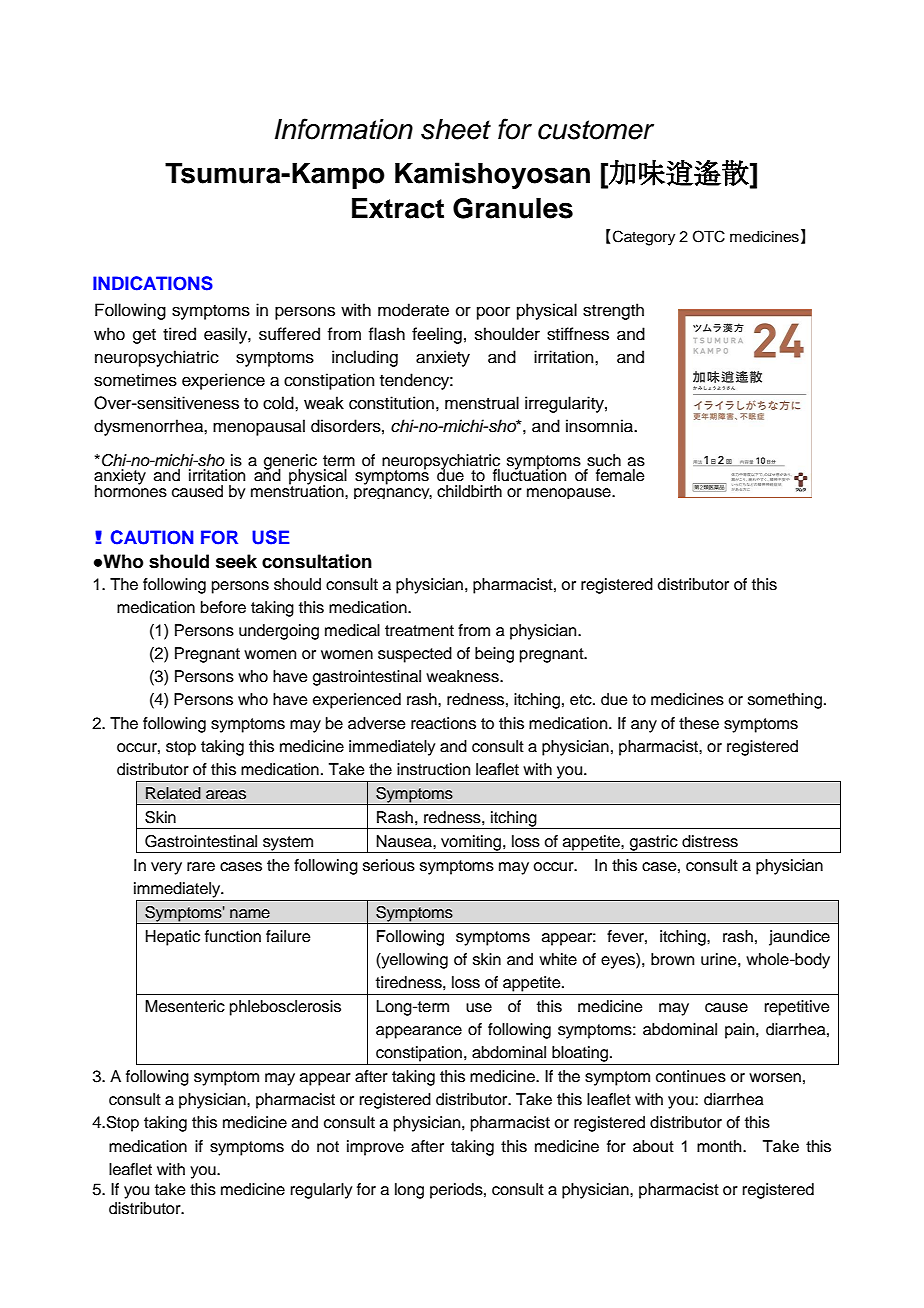 The width and height of the document is (924, 1308). Describe the element at coordinates (250, 914) in the document. I see `name` at that location.
